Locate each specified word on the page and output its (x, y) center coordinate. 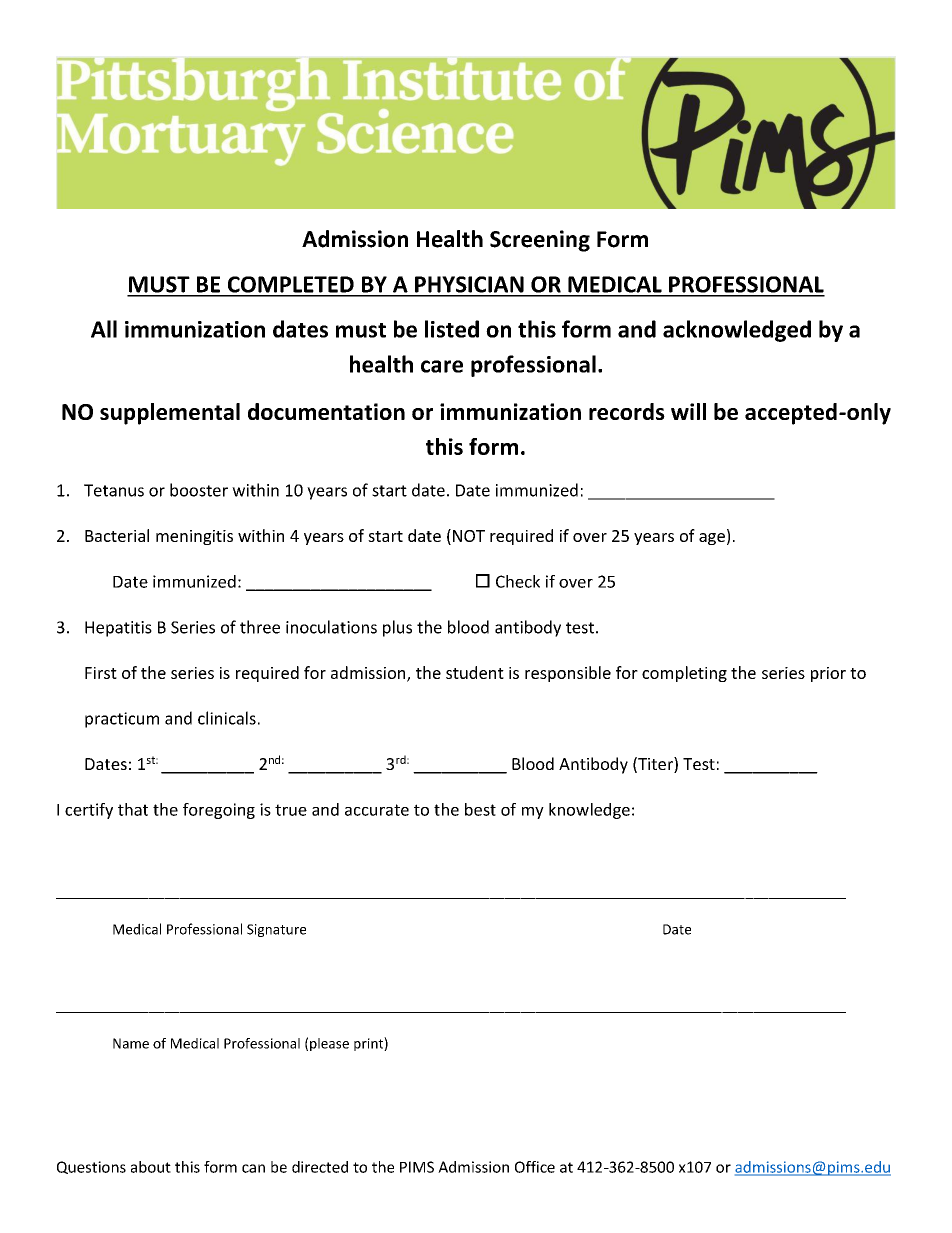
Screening (540, 241)
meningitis (194, 537)
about (151, 1167)
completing (684, 674)
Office (535, 1167)
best (480, 809)
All (104, 329)
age (712, 539)
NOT (467, 535)
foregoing (219, 811)
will (688, 411)
